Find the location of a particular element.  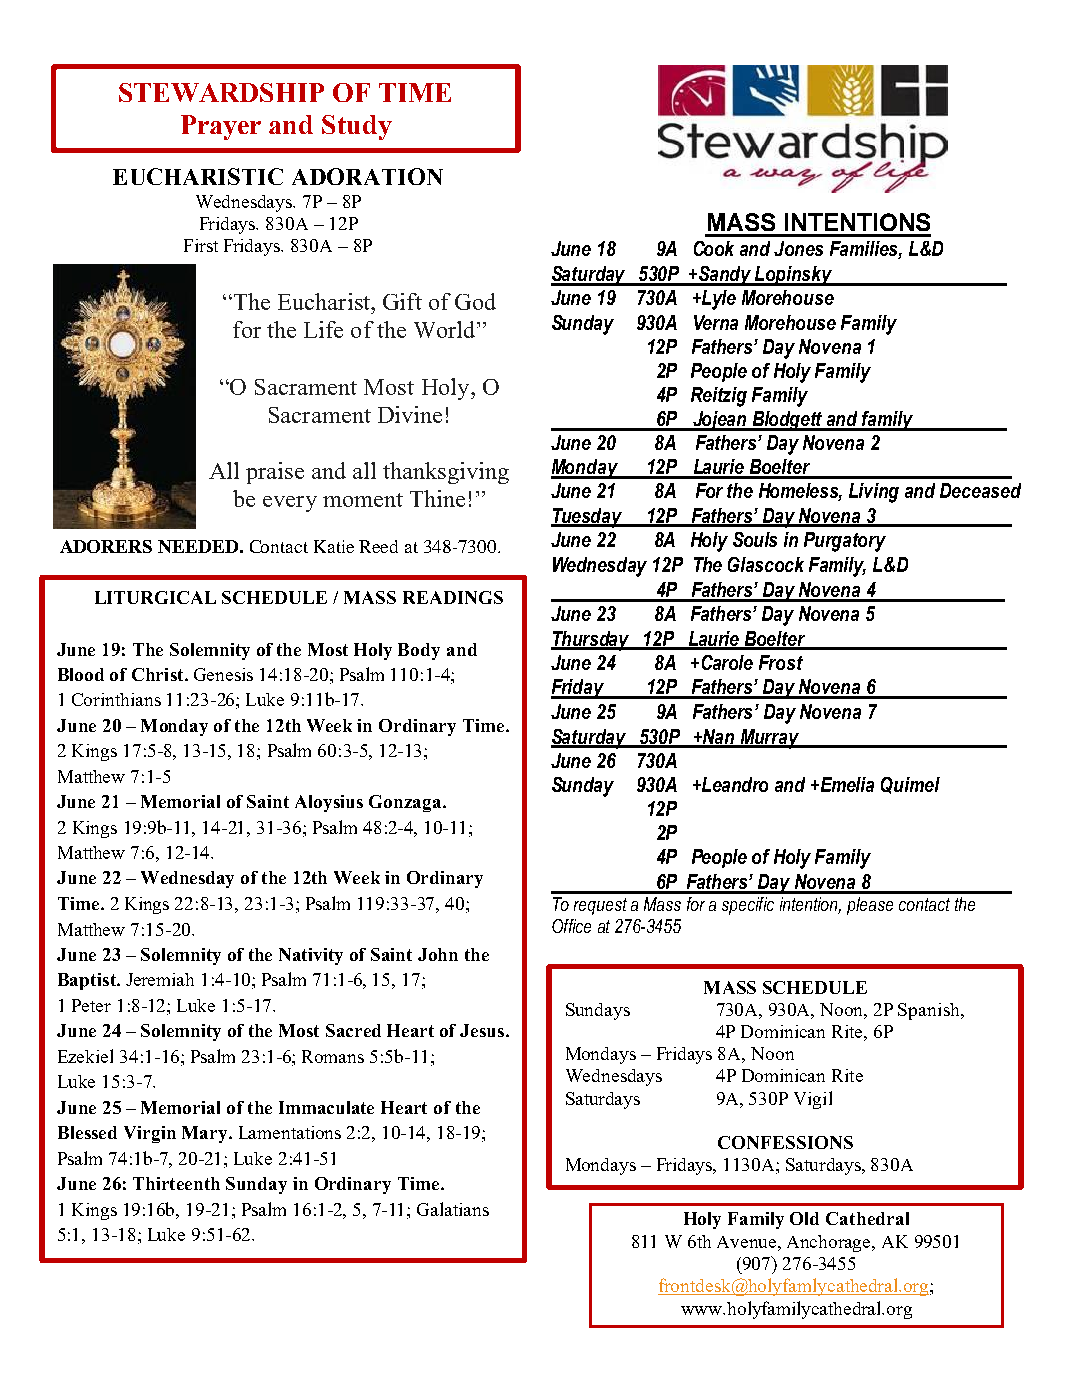

Frost is located at coordinates (781, 662).
